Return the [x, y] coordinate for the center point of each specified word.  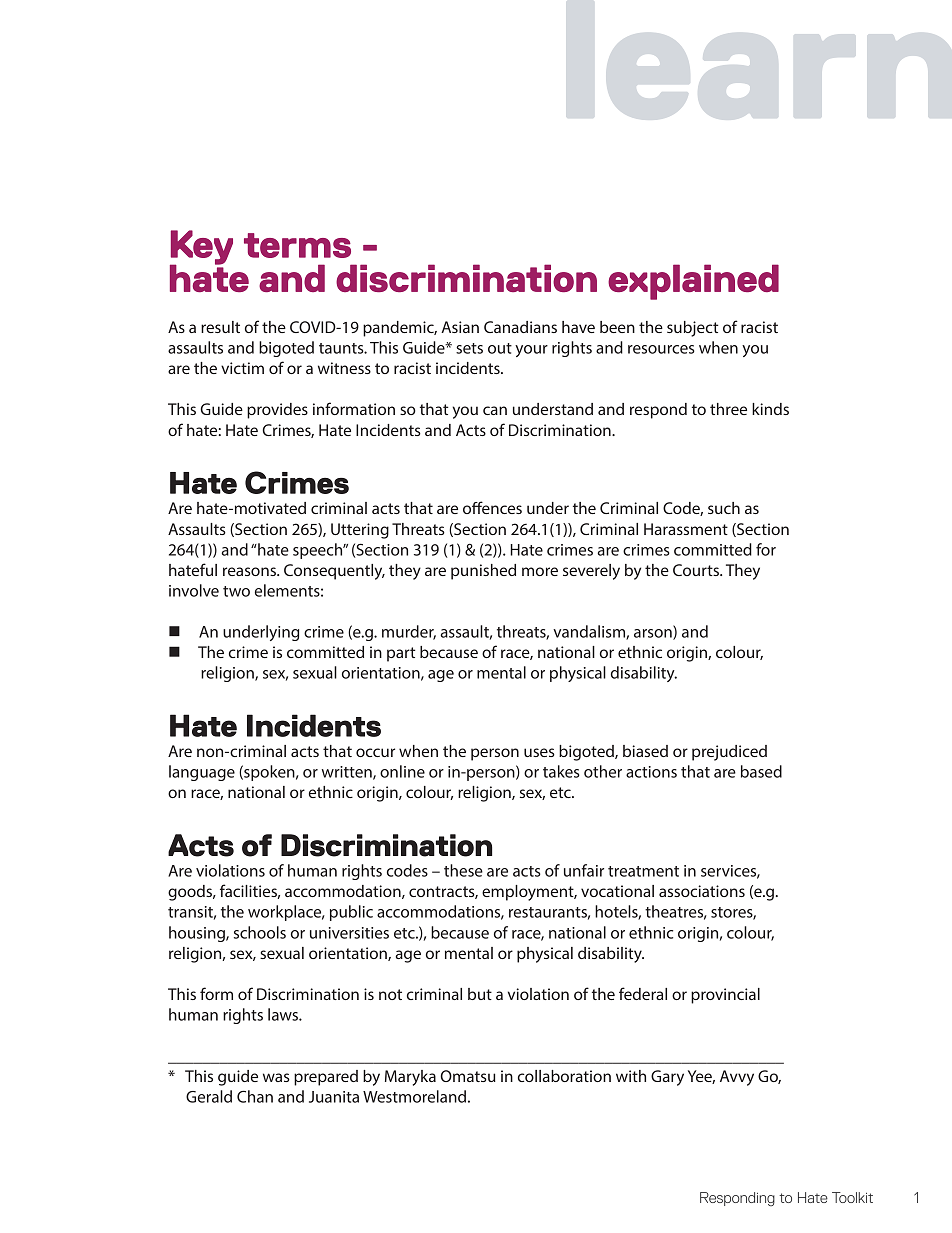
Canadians [520, 327]
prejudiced [729, 753]
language [202, 773]
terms [297, 245]
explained [693, 282]
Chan [255, 1096]
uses [539, 752]
